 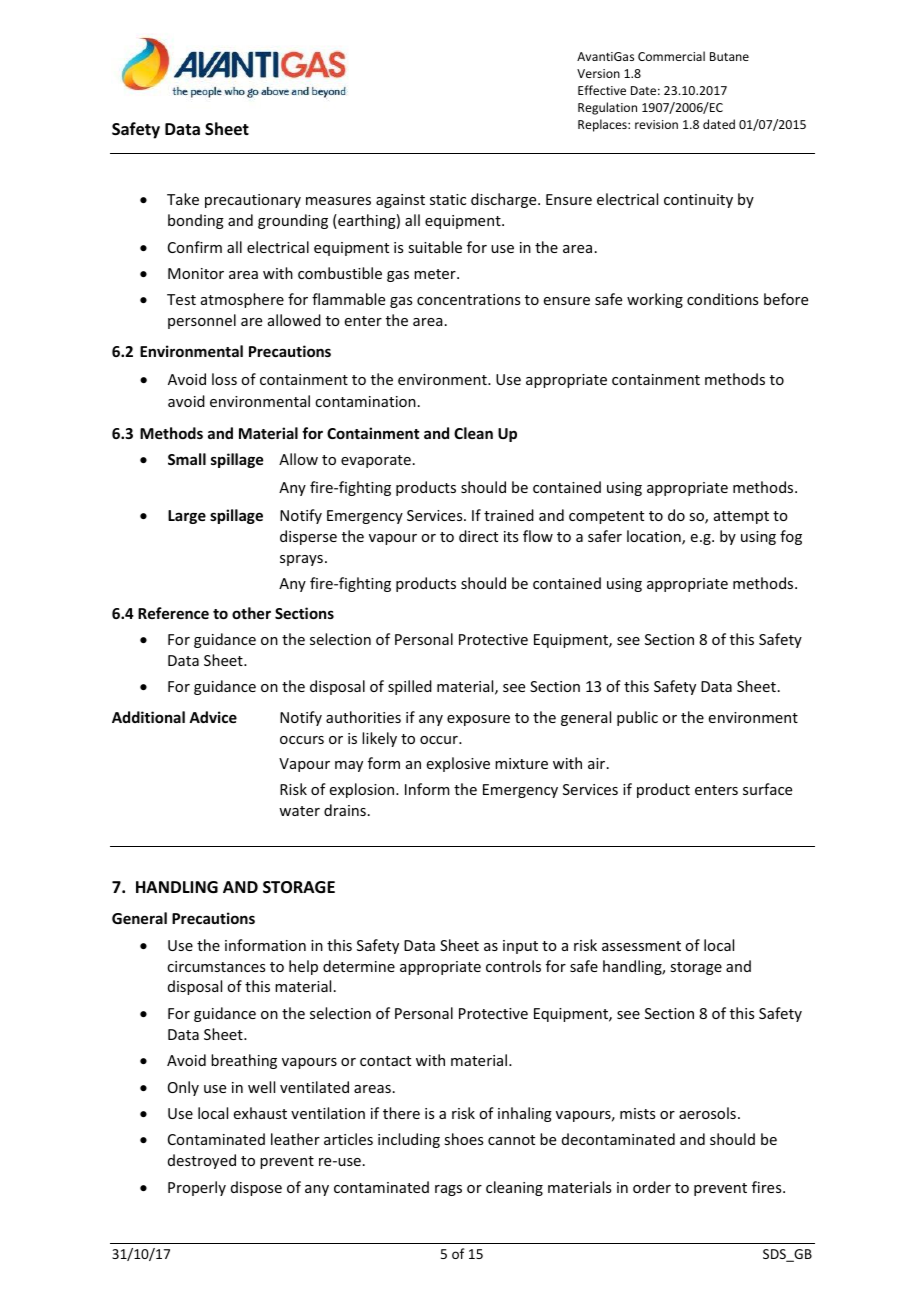 What do you see at coordinates (448, 199) in the image?
I see `static` at bounding box center [448, 199].
